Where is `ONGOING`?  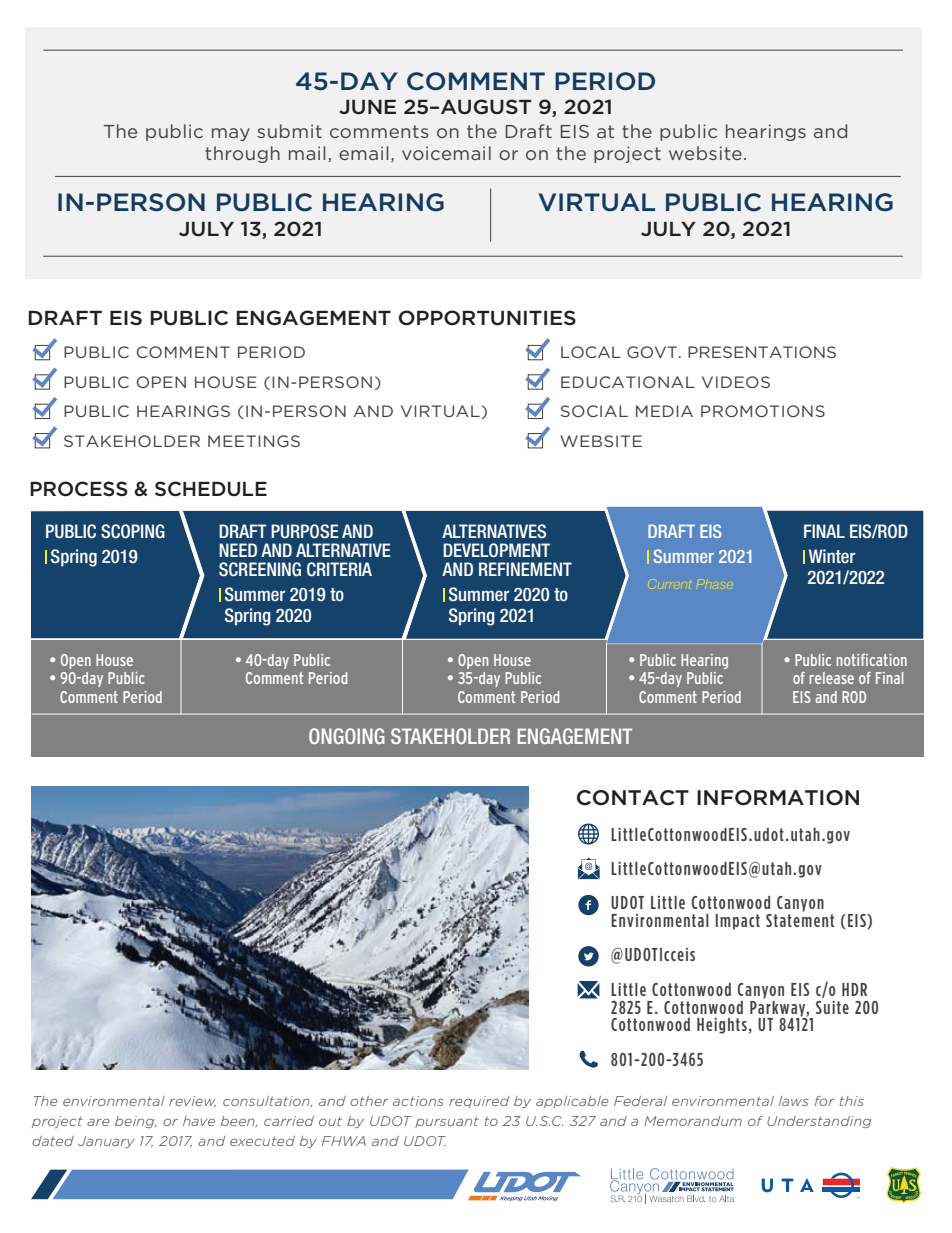 ONGOING is located at coordinates (347, 736).
